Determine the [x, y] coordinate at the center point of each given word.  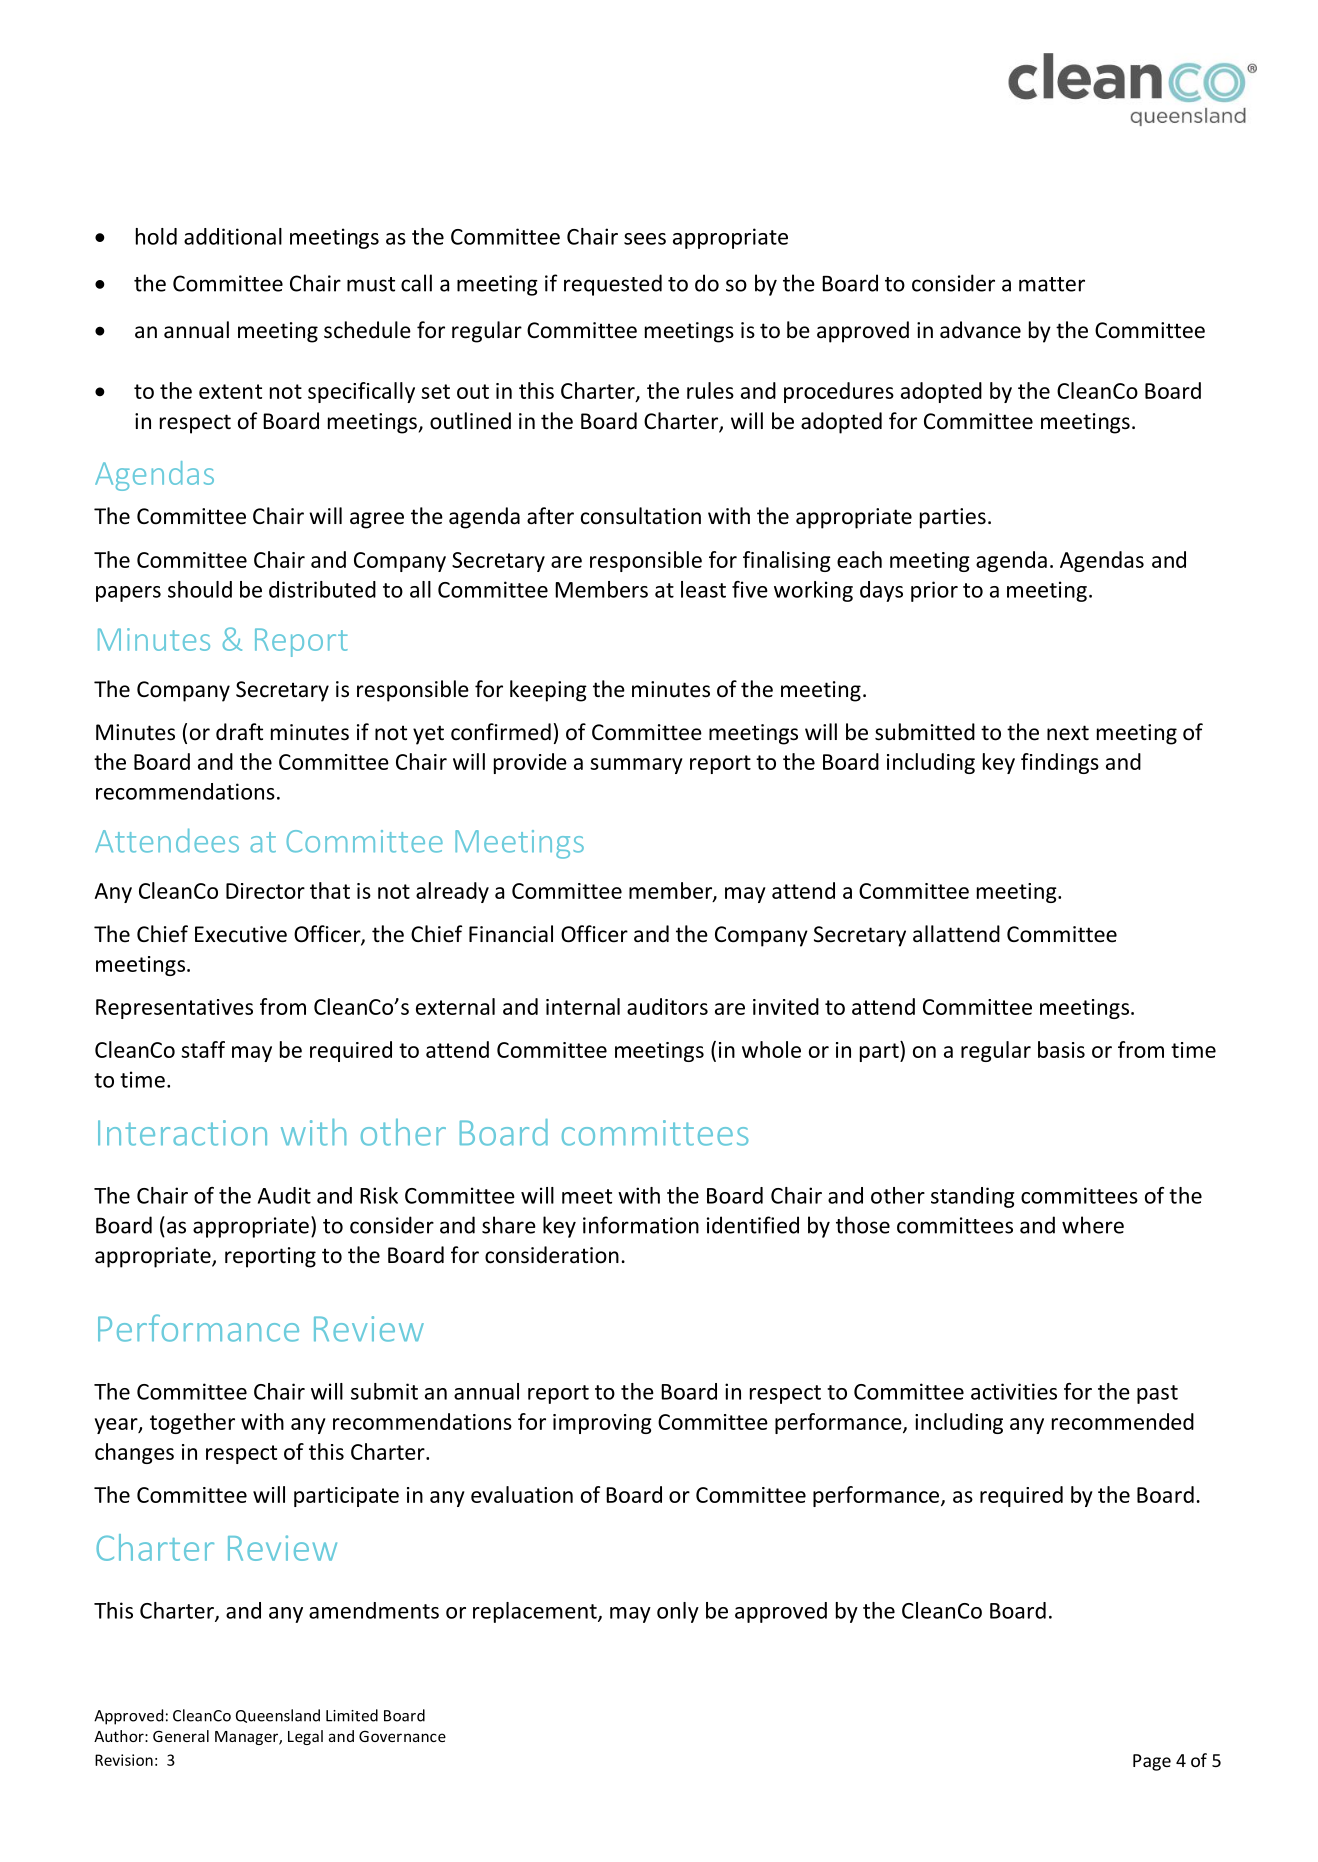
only [678, 1612]
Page [1152, 1762]
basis [1061, 1049]
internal [583, 1006]
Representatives [174, 1009]
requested [613, 285]
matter [1052, 284]
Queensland [278, 1716]
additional [233, 236]
